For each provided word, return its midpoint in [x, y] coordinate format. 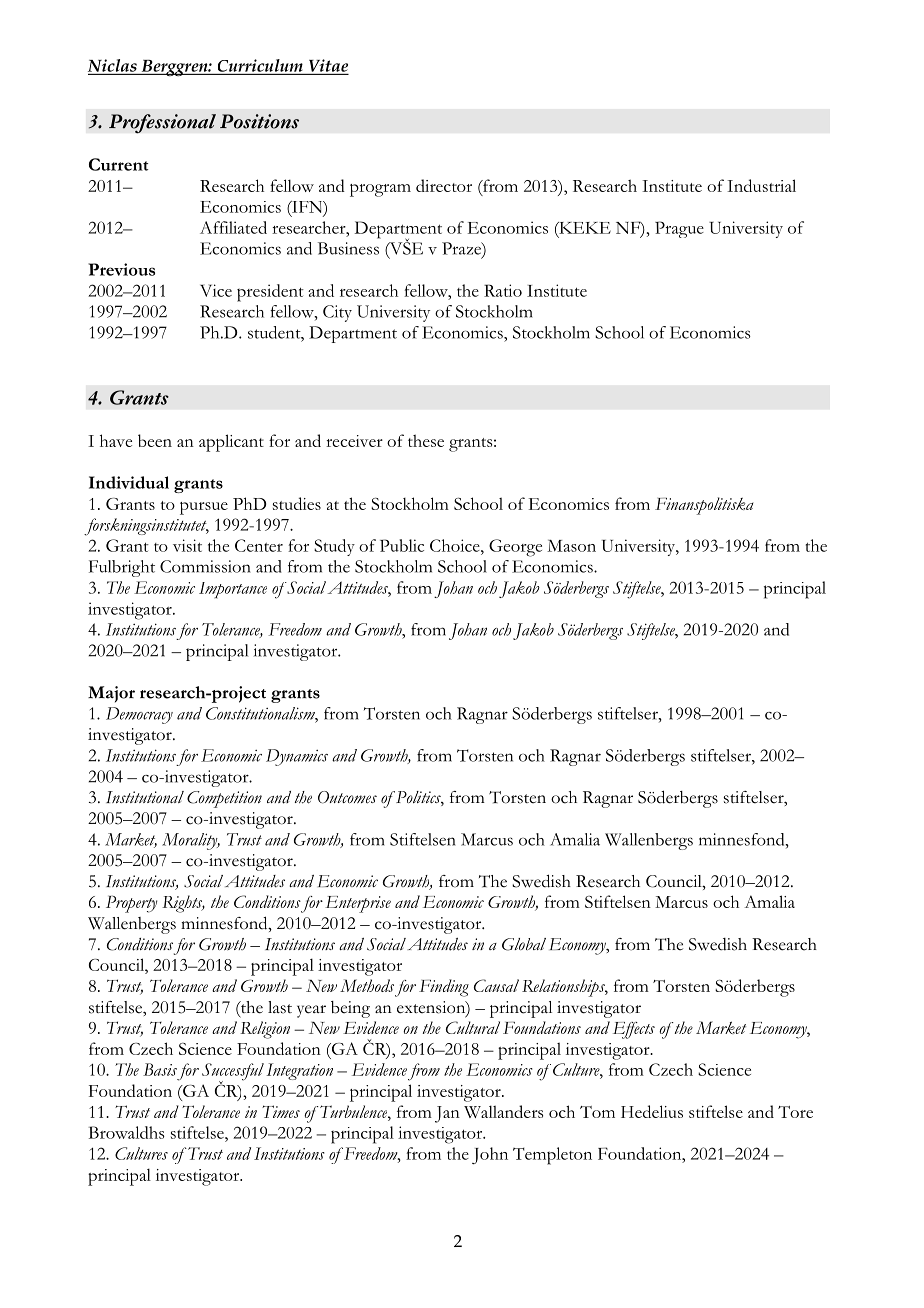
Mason [571, 546]
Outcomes [347, 797]
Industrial [761, 185]
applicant [231, 443]
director [444, 185]
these [426, 440]
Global [524, 944]
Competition [224, 799]
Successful [233, 1073]
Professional [162, 124]
